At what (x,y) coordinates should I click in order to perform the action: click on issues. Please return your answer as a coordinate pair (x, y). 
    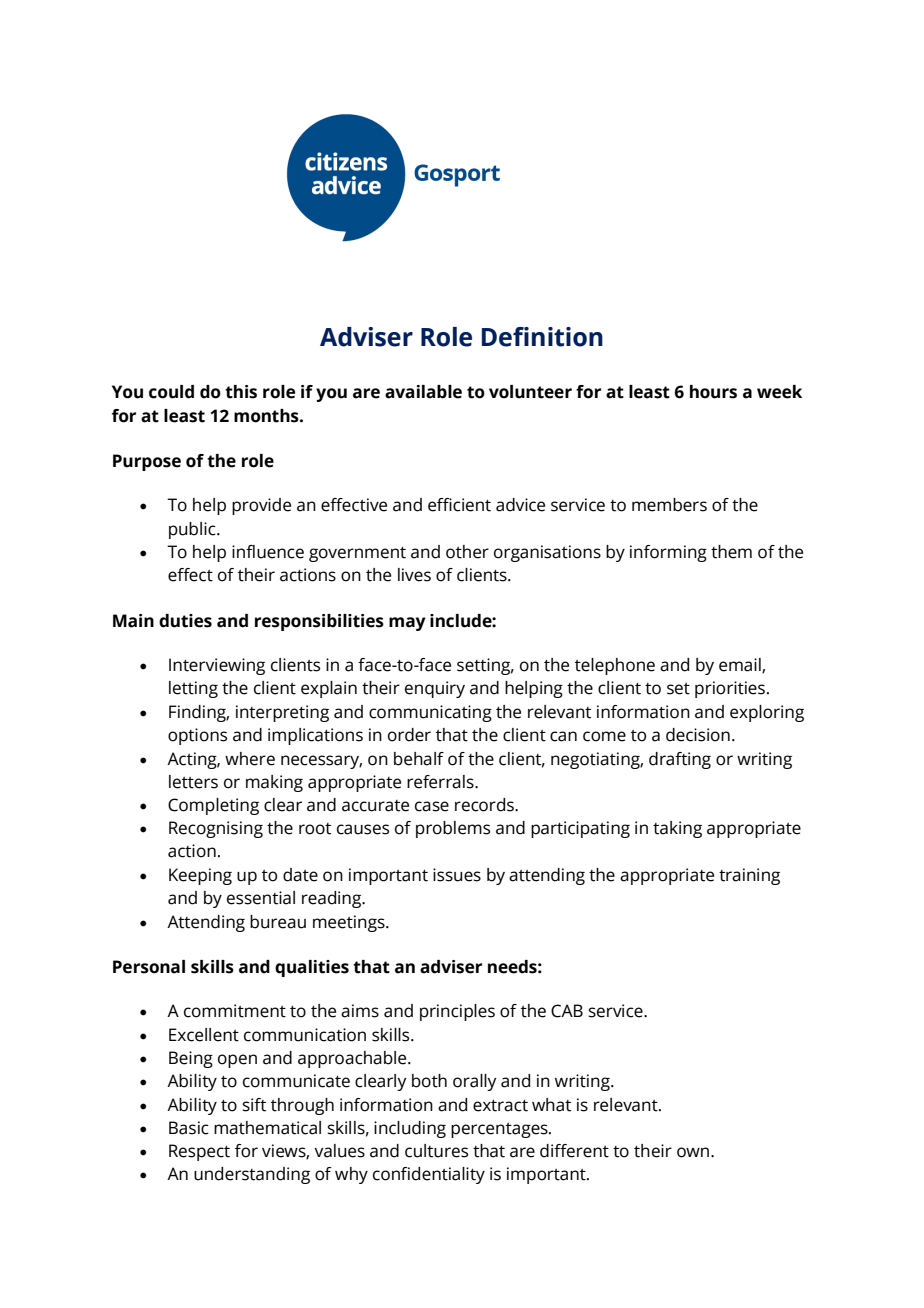
    Looking at the image, I should click on (457, 875).
